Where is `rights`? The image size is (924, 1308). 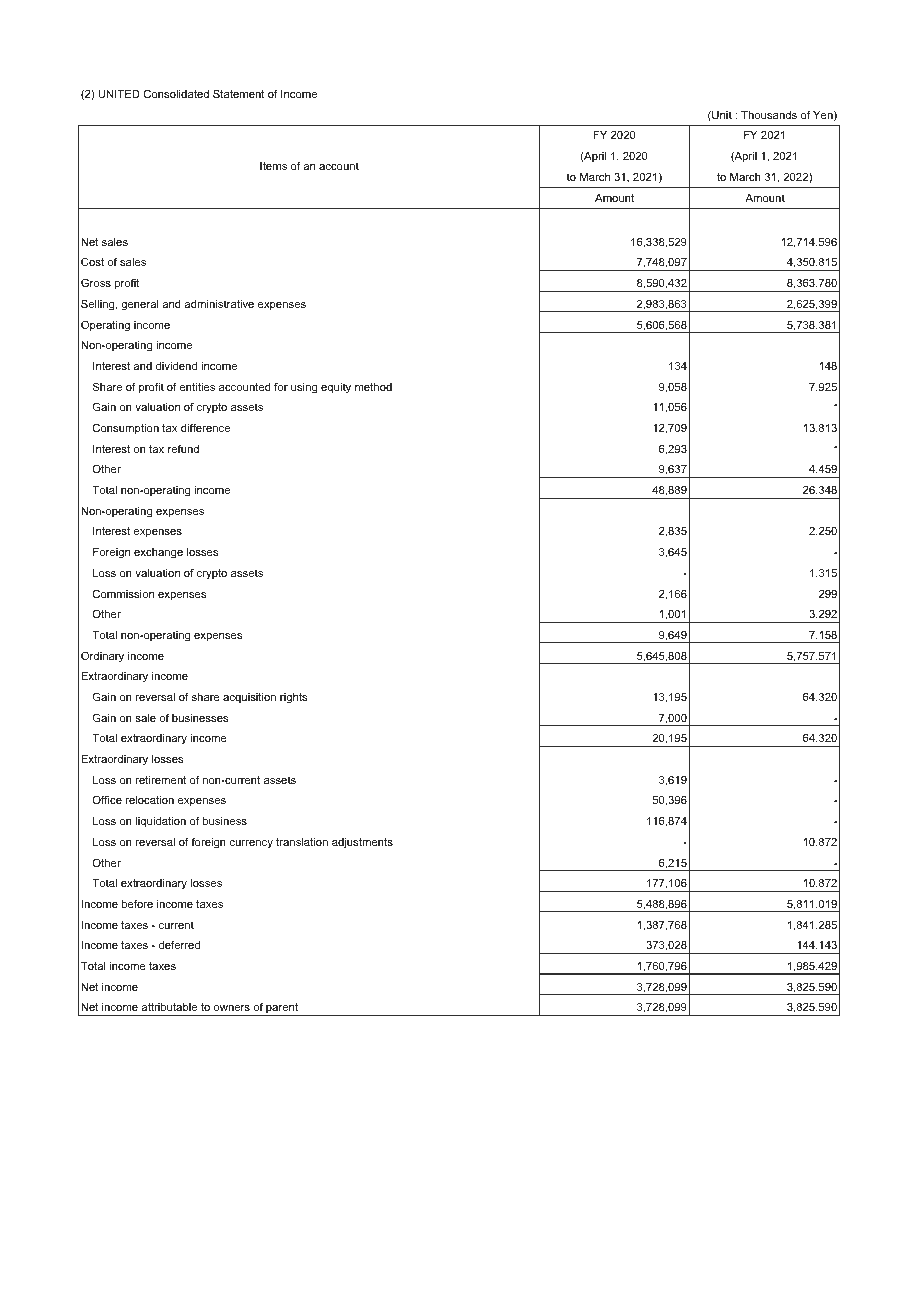 rights is located at coordinates (293, 698).
